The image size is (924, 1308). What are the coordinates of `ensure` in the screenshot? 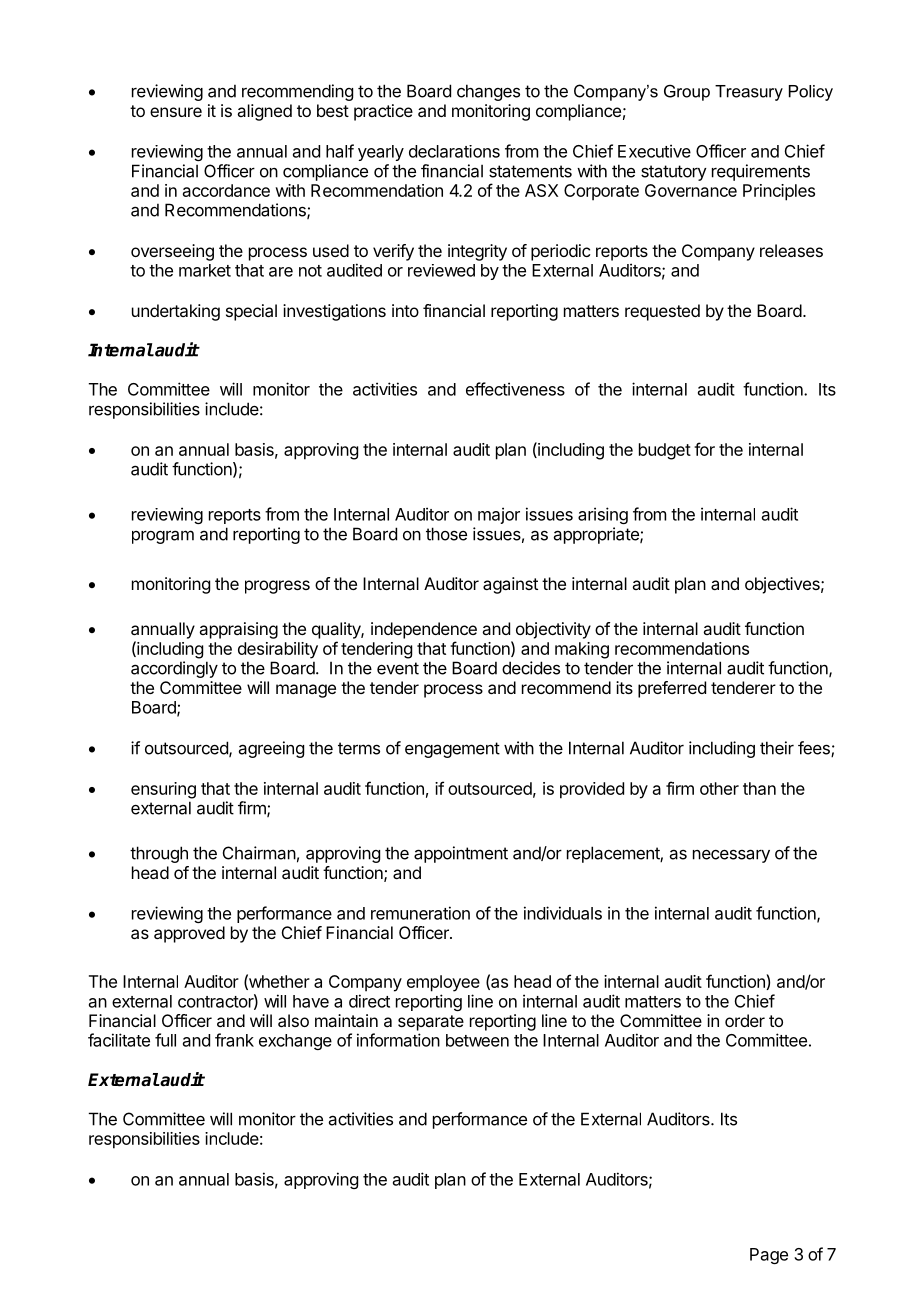 It's located at (176, 112).
